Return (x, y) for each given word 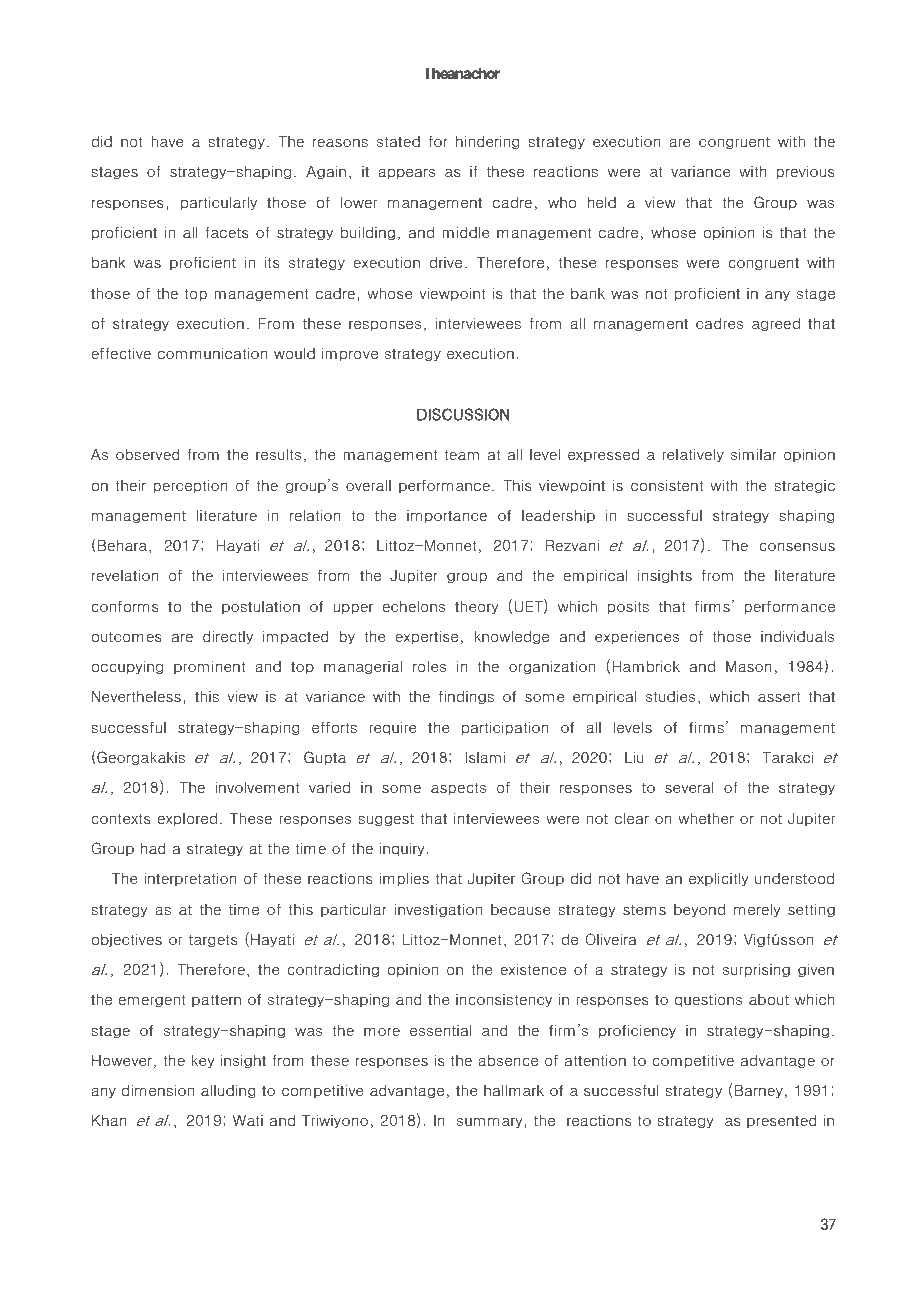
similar (754, 455)
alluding (228, 1091)
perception (190, 486)
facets (227, 233)
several (689, 788)
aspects (458, 788)
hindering (488, 142)
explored (187, 819)
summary (491, 1123)
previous (805, 172)
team (461, 454)
